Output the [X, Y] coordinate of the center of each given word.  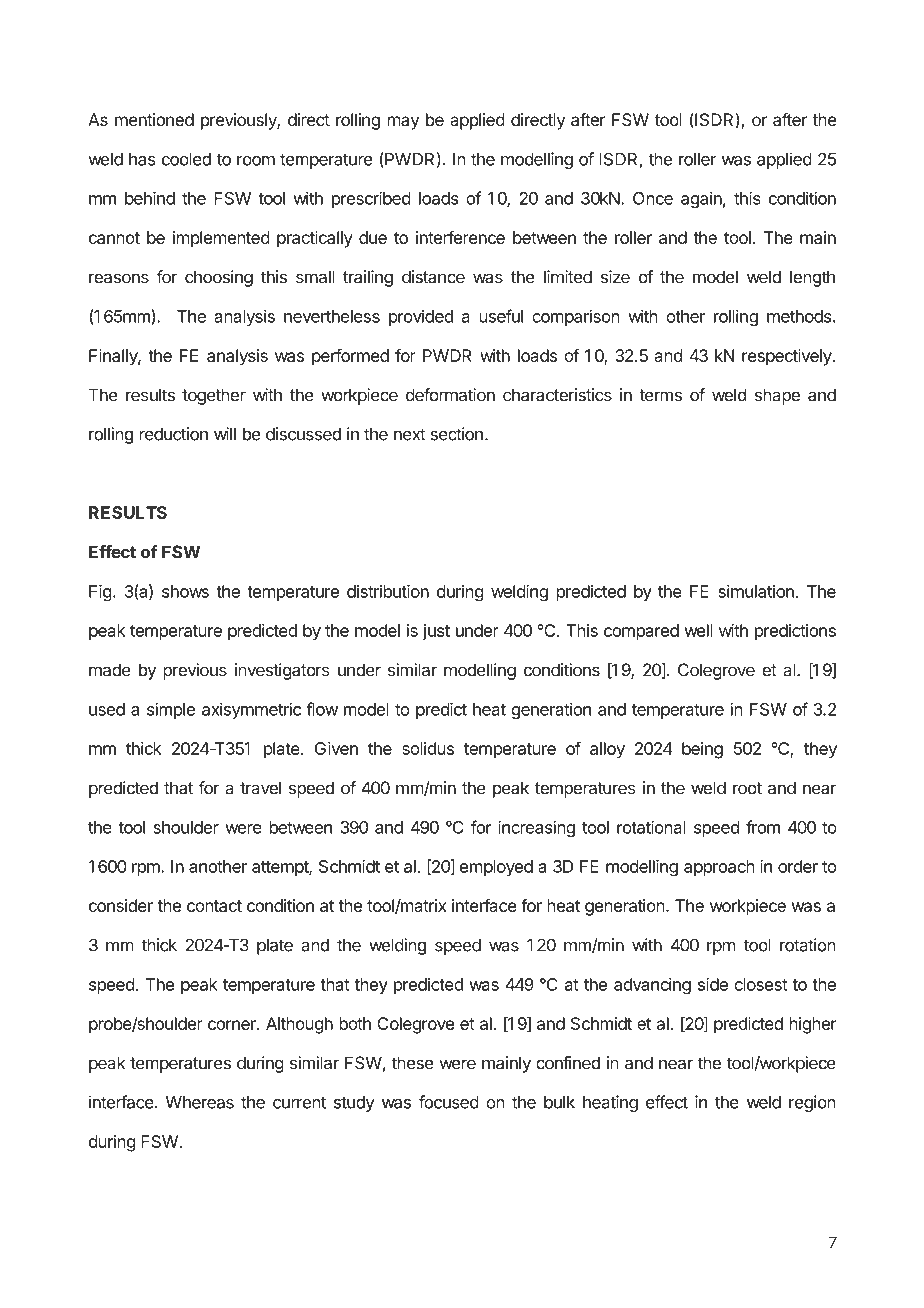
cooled [186, 159]
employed [496, 868]
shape [777, 396]
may [403, 123]
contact [214, 906]
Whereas [200, 1102]
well [698, 630]
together [214, 396]
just [436, 632]
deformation [450, 395]
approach [719, 868]
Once [653, 198]
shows [185, 591]
